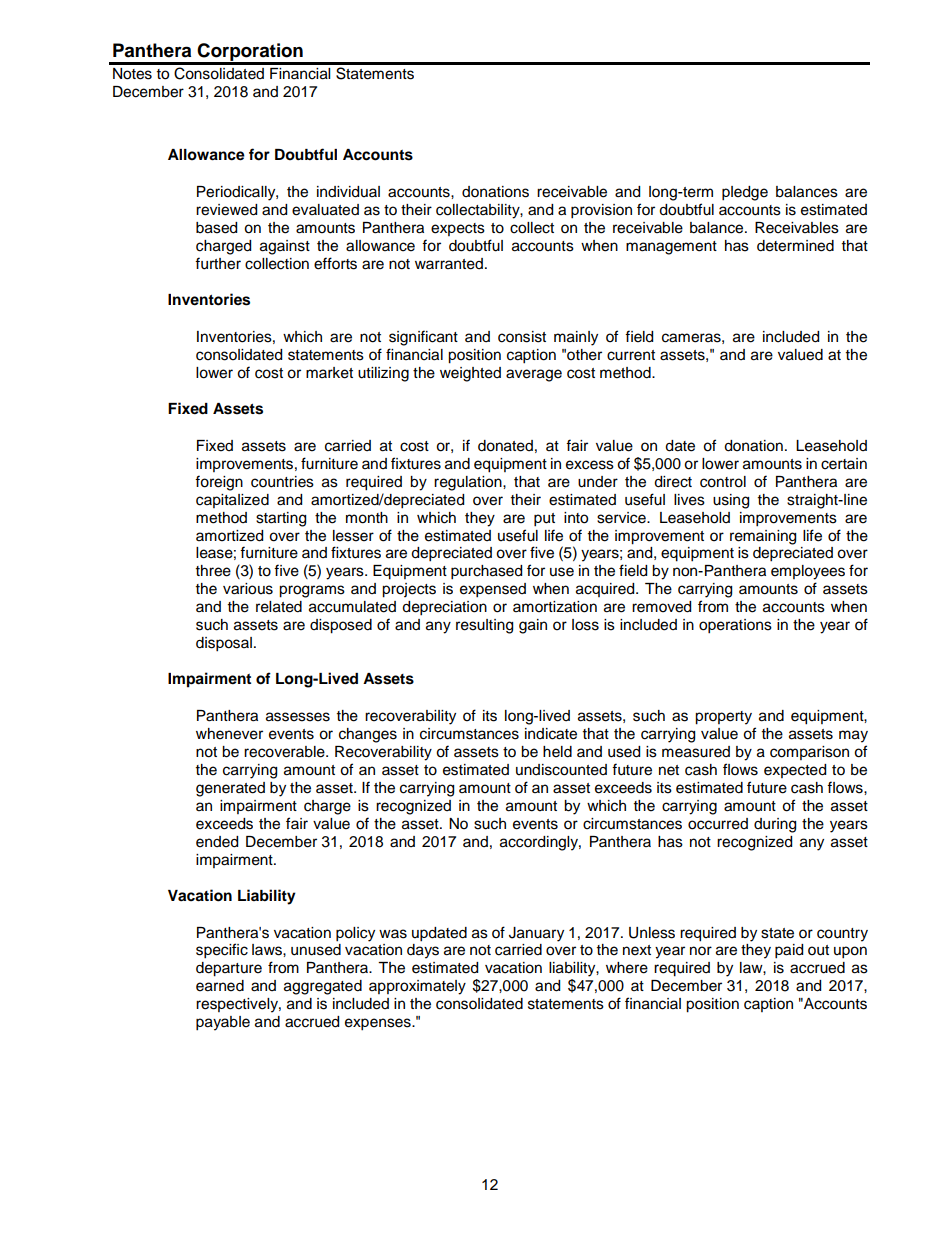 The image size is (952, 1233). Describe the element at coordinates (745, 193) in the document. I see `pledge` at that location.
